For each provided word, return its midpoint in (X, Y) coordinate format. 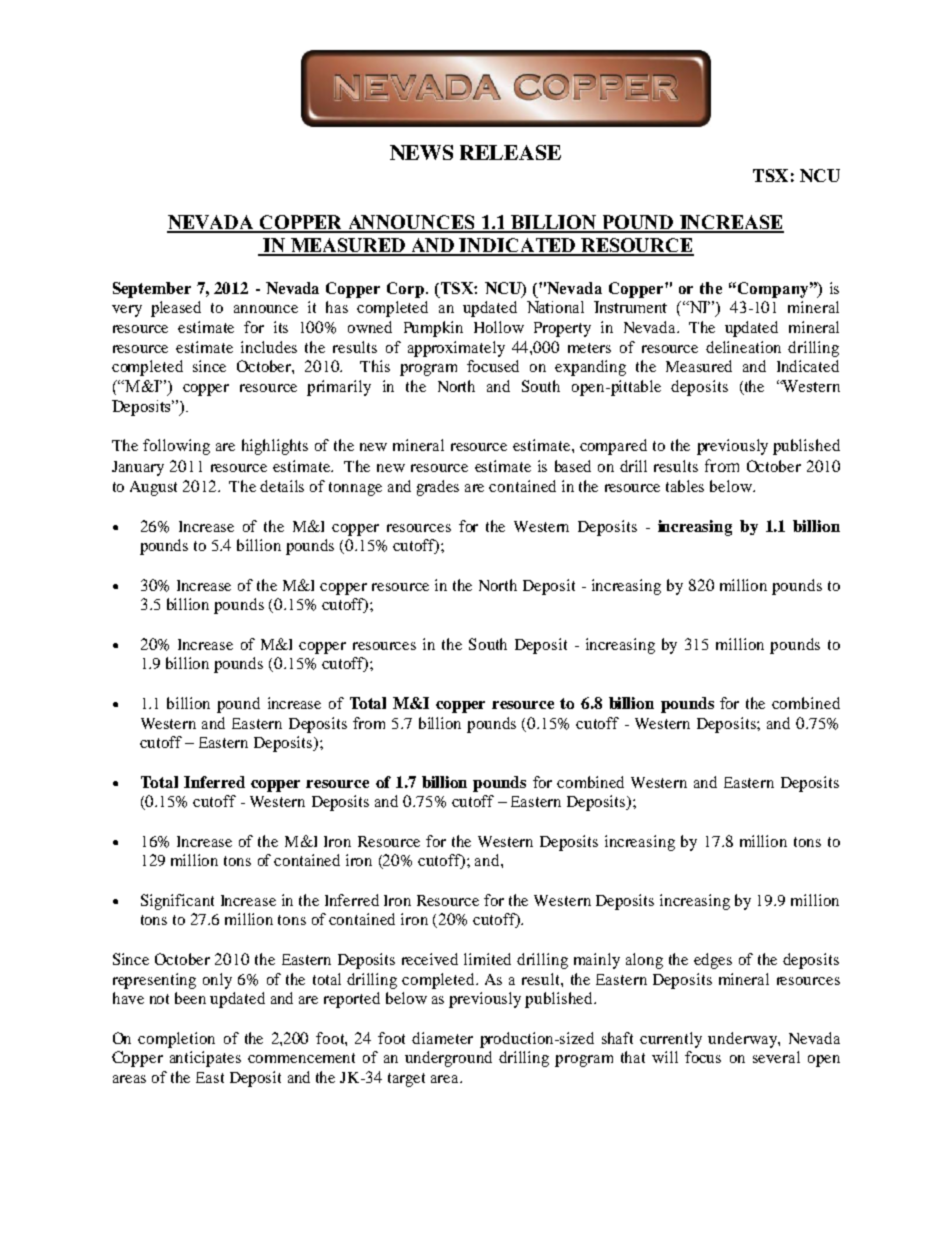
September (152, 290)
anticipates (205, 1059)
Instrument (630, 307)
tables (685, 486)
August (153, 488)
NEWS (421, 152)
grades (438, 488)
